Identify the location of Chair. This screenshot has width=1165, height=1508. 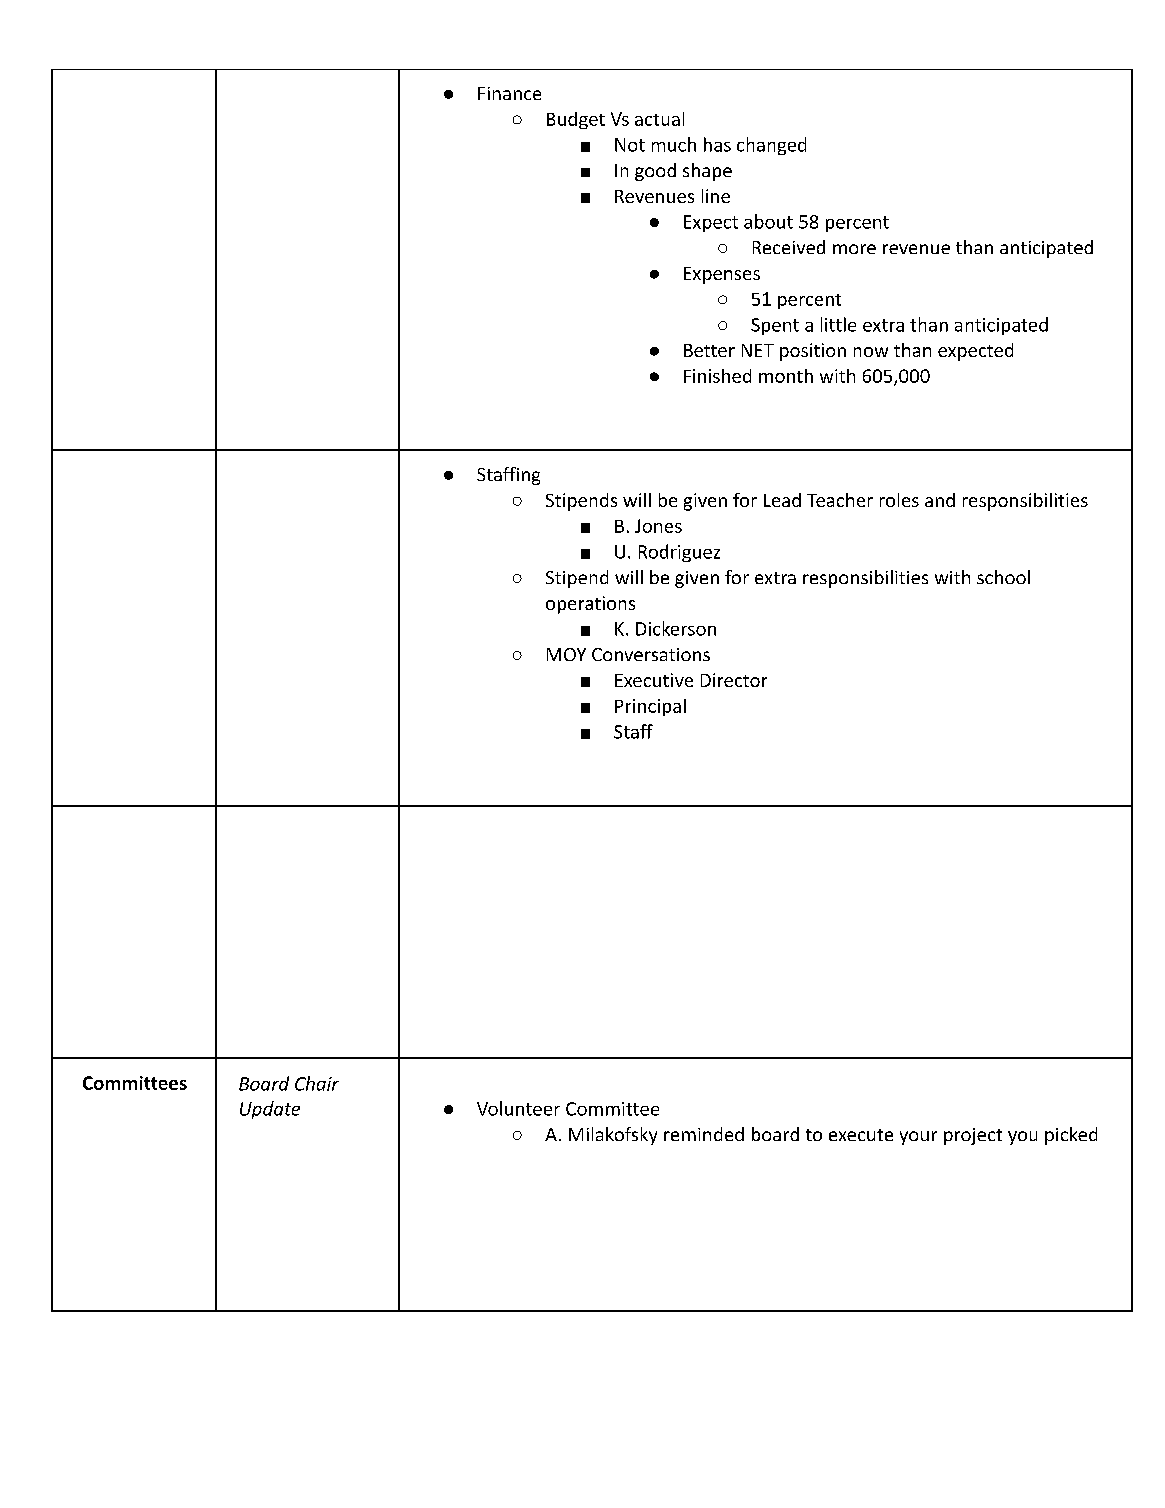
(317, 1083).
